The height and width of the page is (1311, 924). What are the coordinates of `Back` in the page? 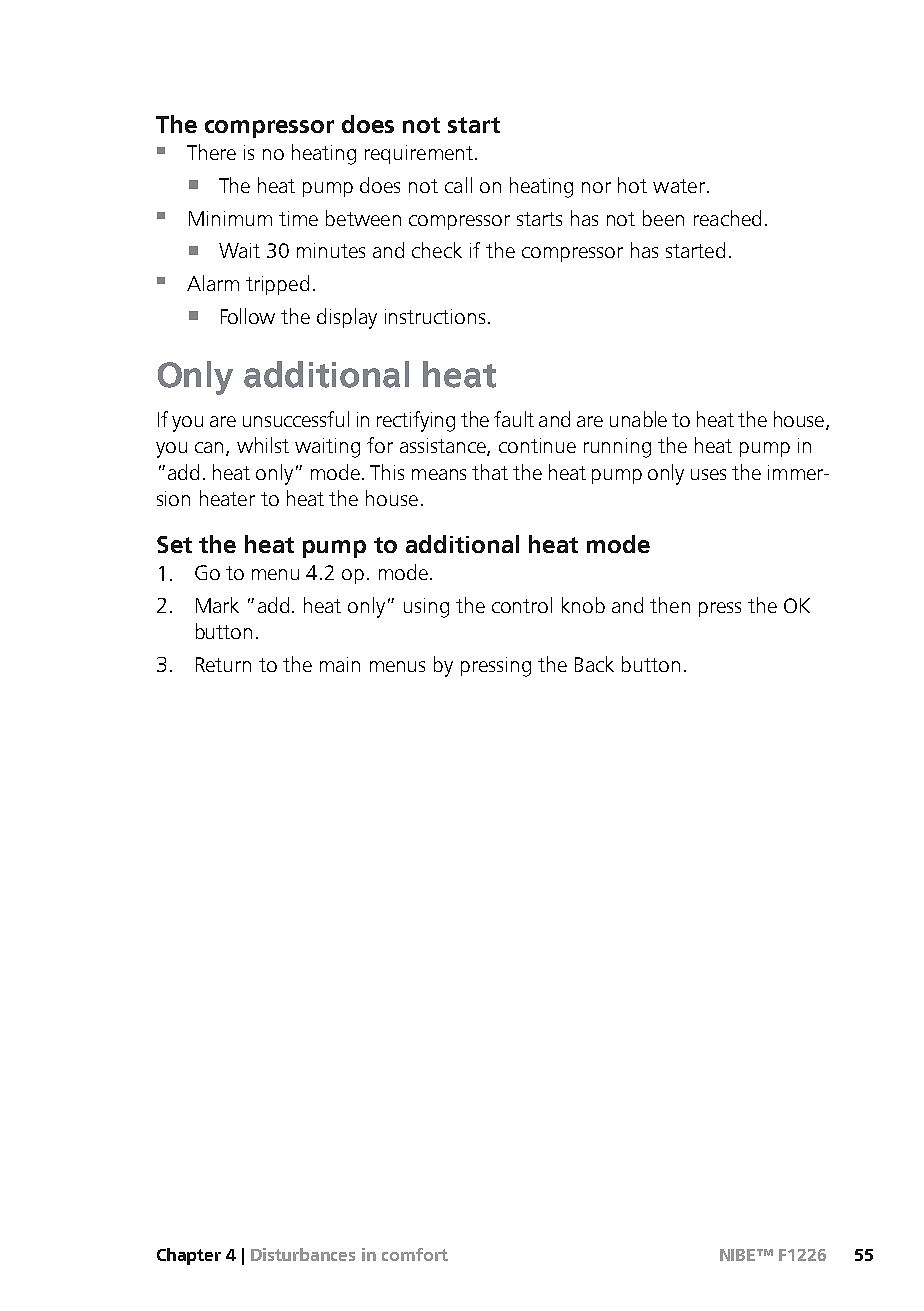 It's located at (594, 664).
